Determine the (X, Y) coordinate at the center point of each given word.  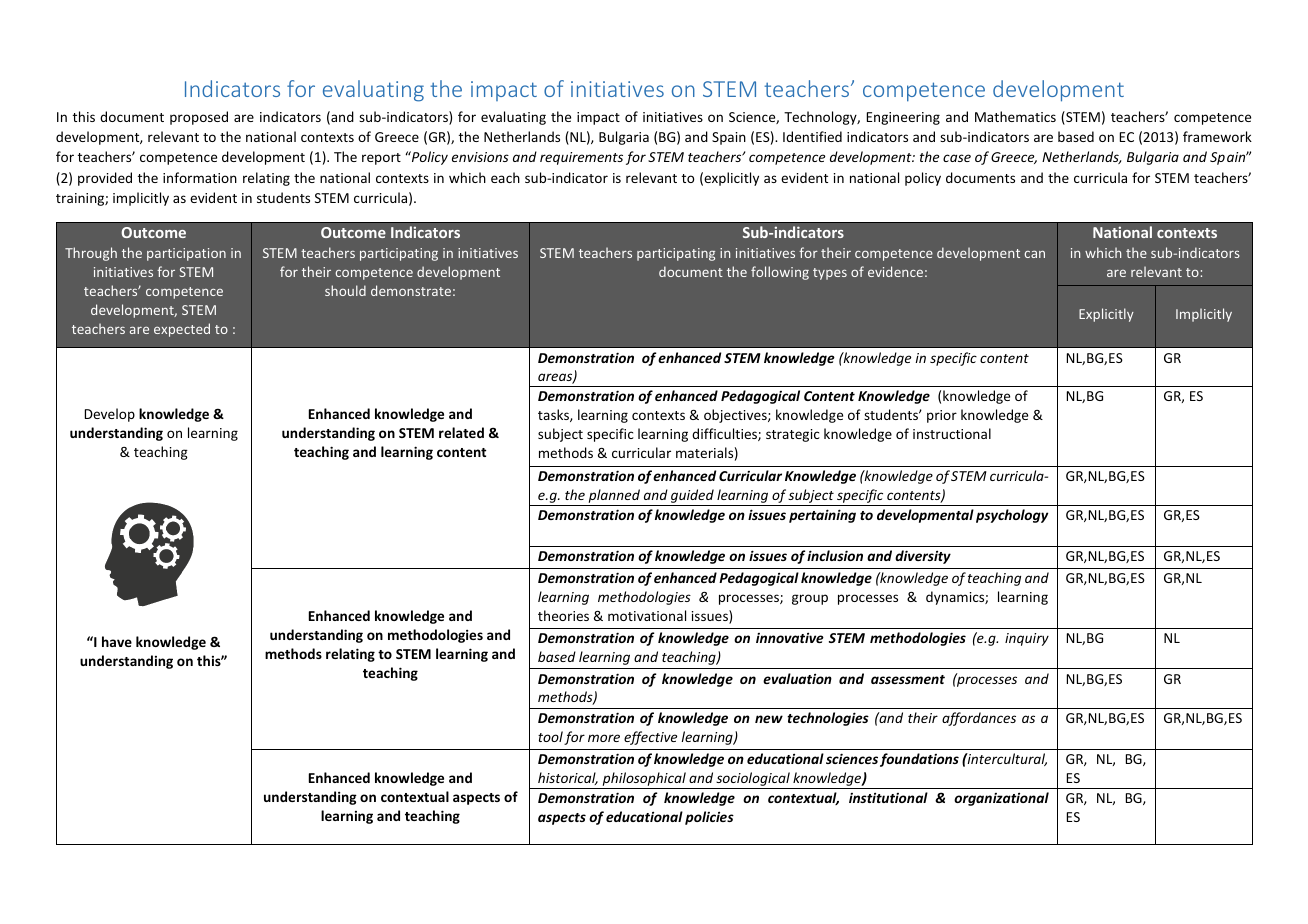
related (461, 432)
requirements (581, 158)
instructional (952, 433)
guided (692, 496)
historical (568, 778)
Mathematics (1015, 116)
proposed (199, 118)
